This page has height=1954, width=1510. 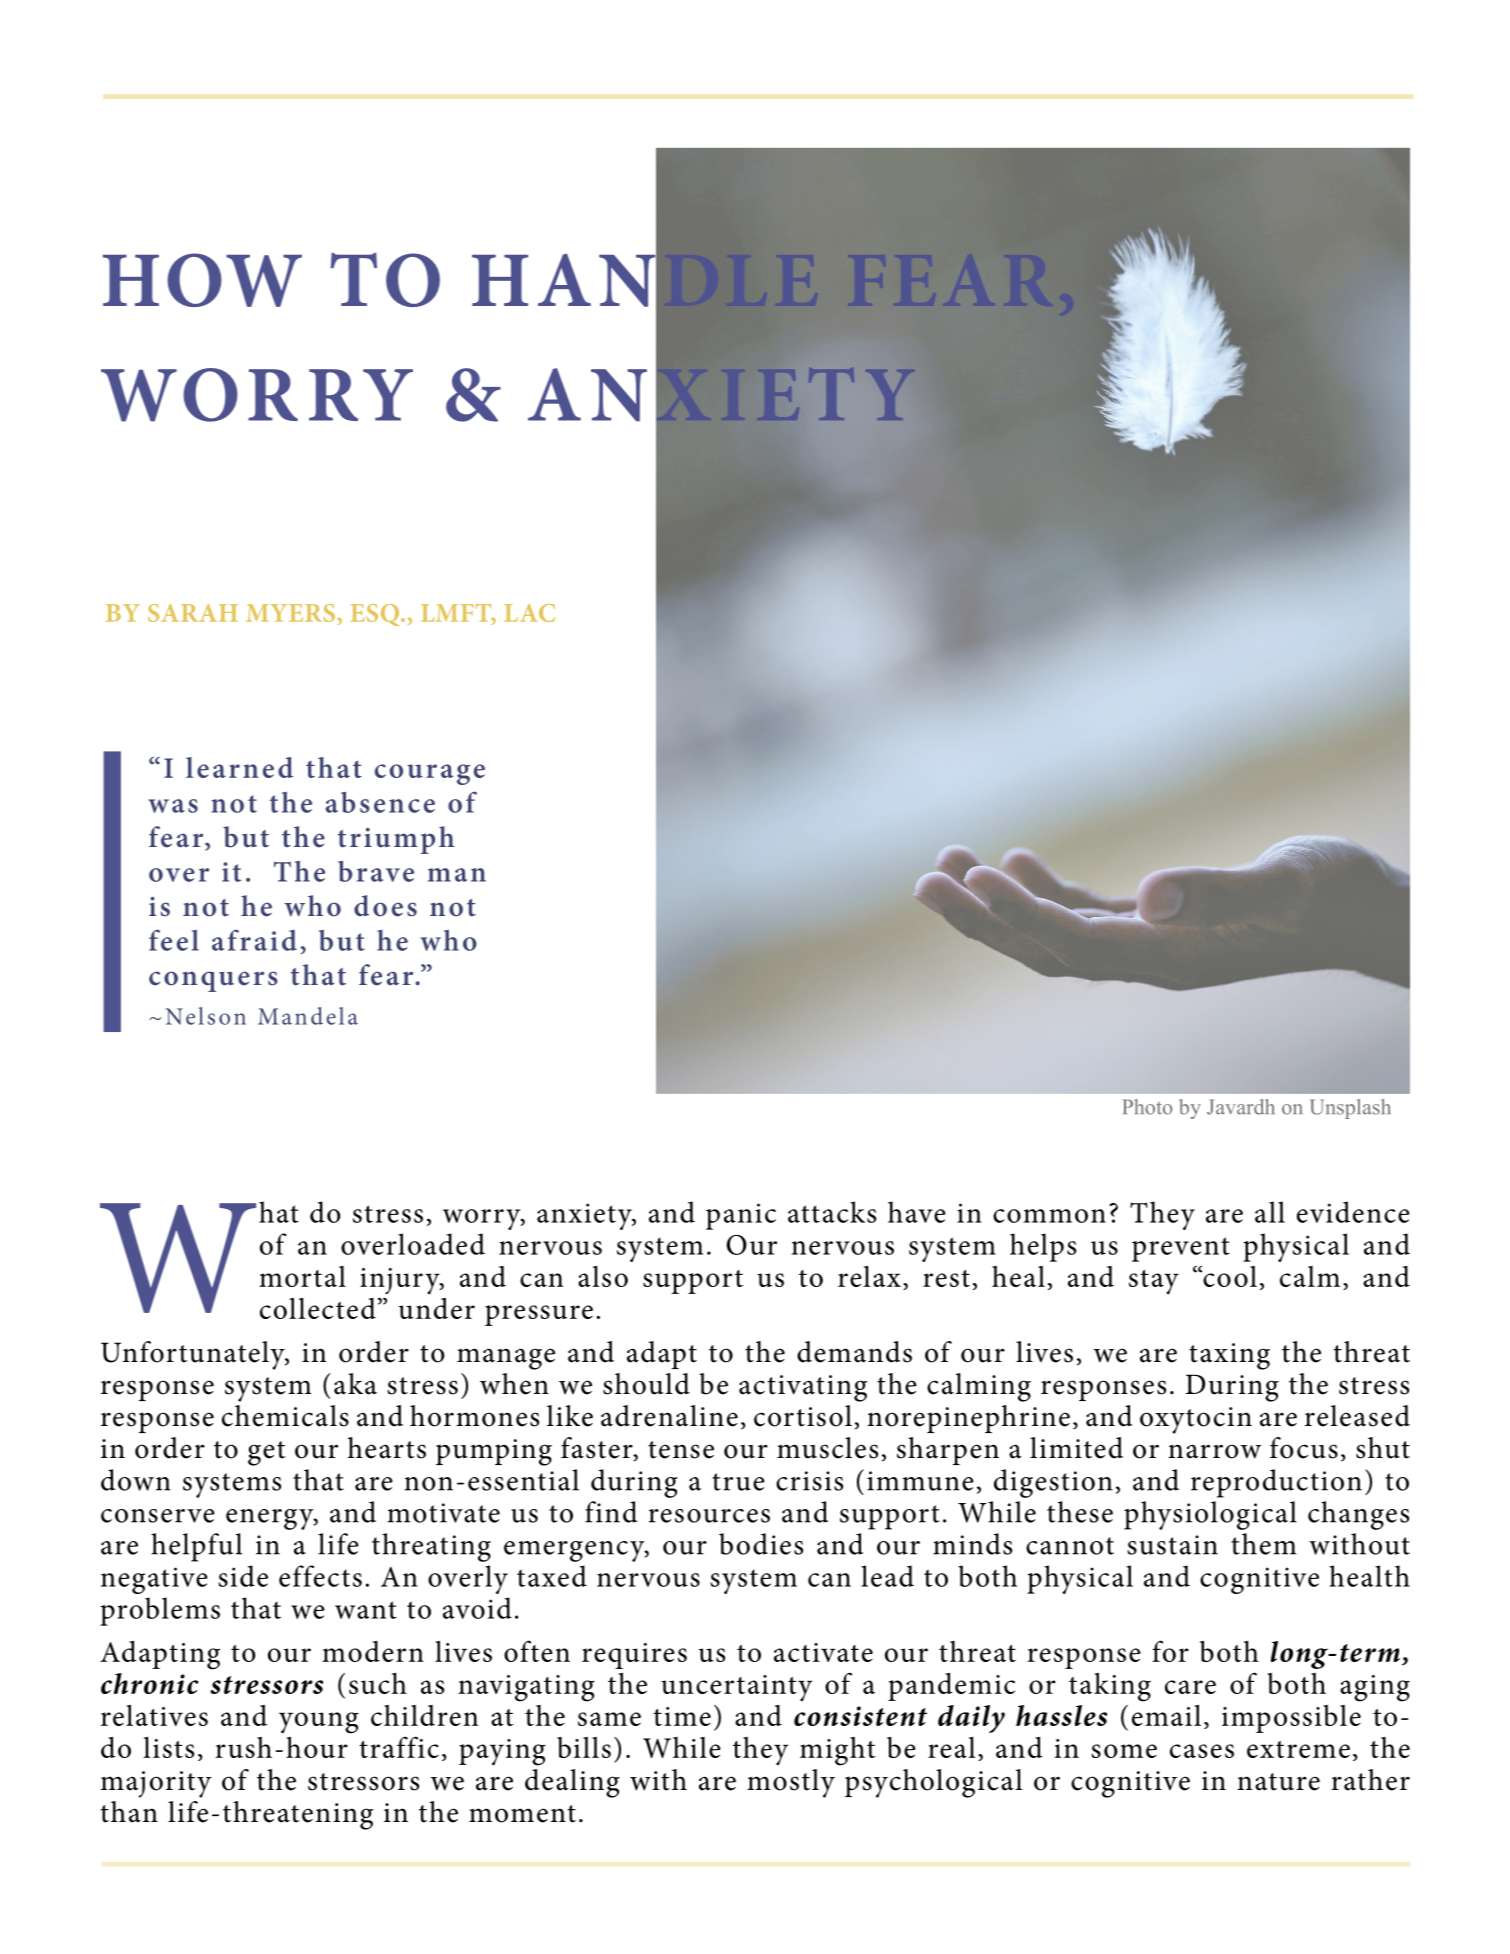 What do you see at coordinates (290, 613) in the page?
I see `MYERS` at bounding box center [290, 613].
